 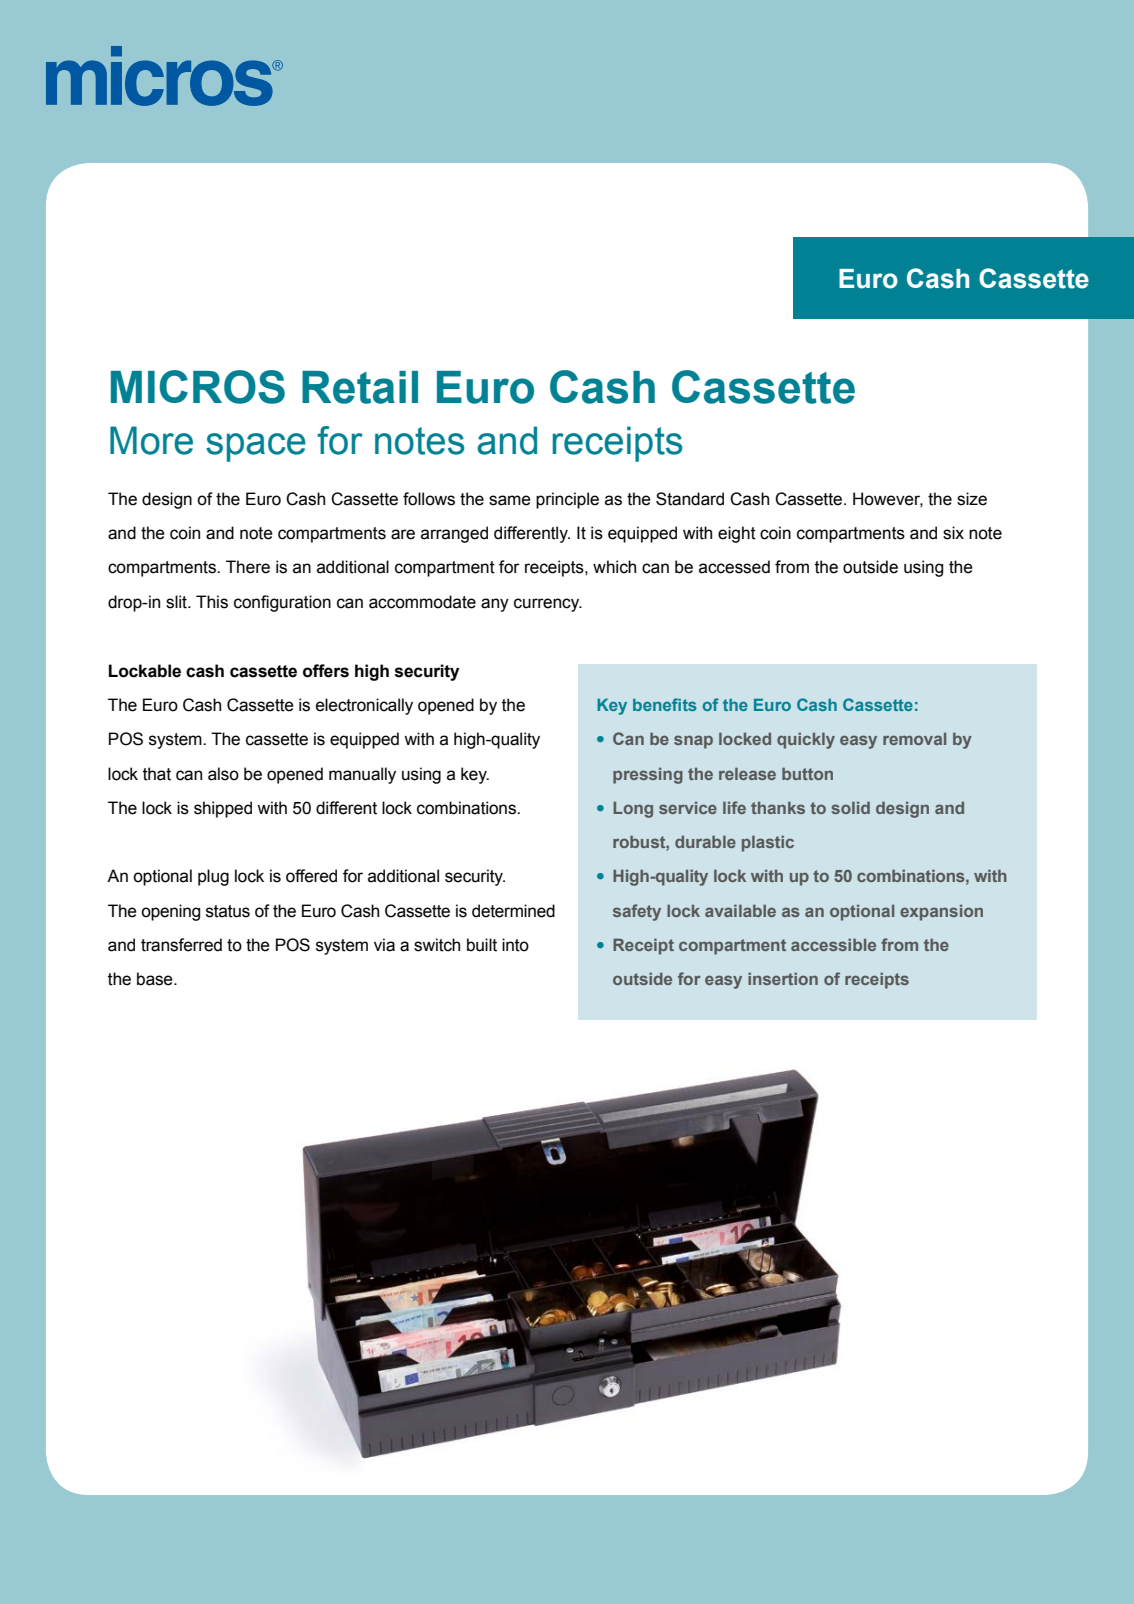 What do you see at coordinates (633, 809) in the image?
I see `Long` at bounding box center [633, 809].
